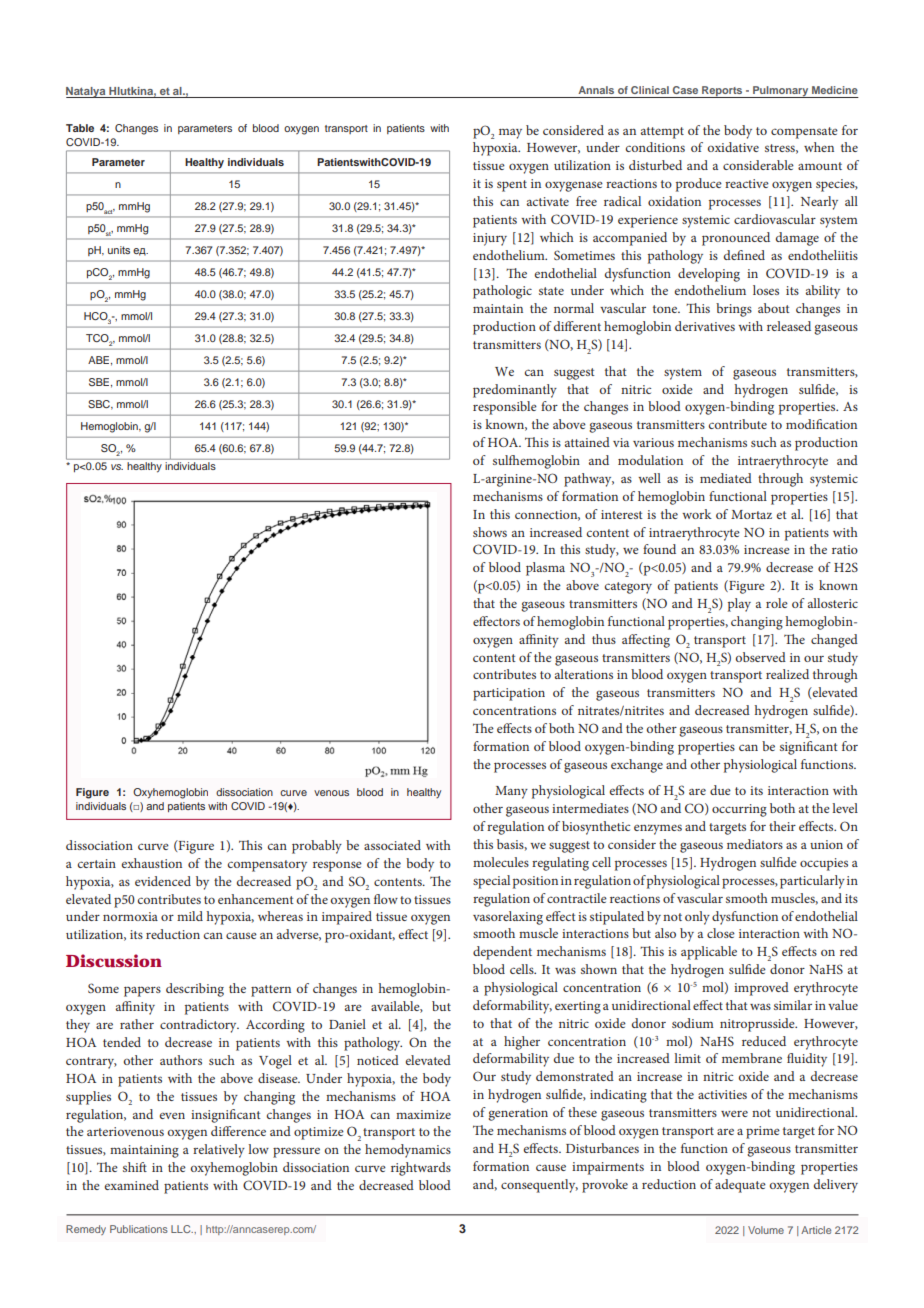  Describe the element at coordinates (151, 863) in the image. I see `exhaustion` at that location.
